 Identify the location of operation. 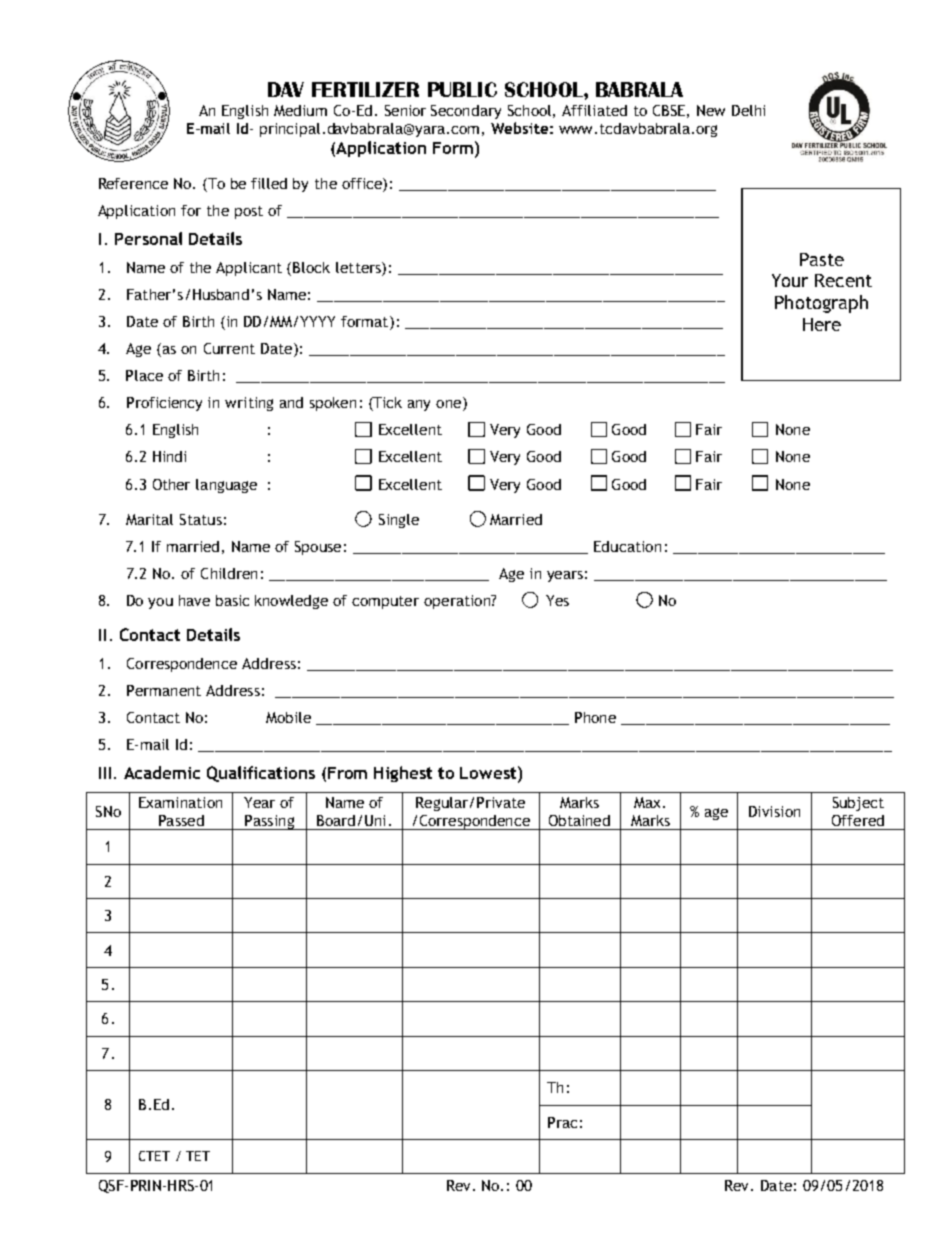
(458, 602).
